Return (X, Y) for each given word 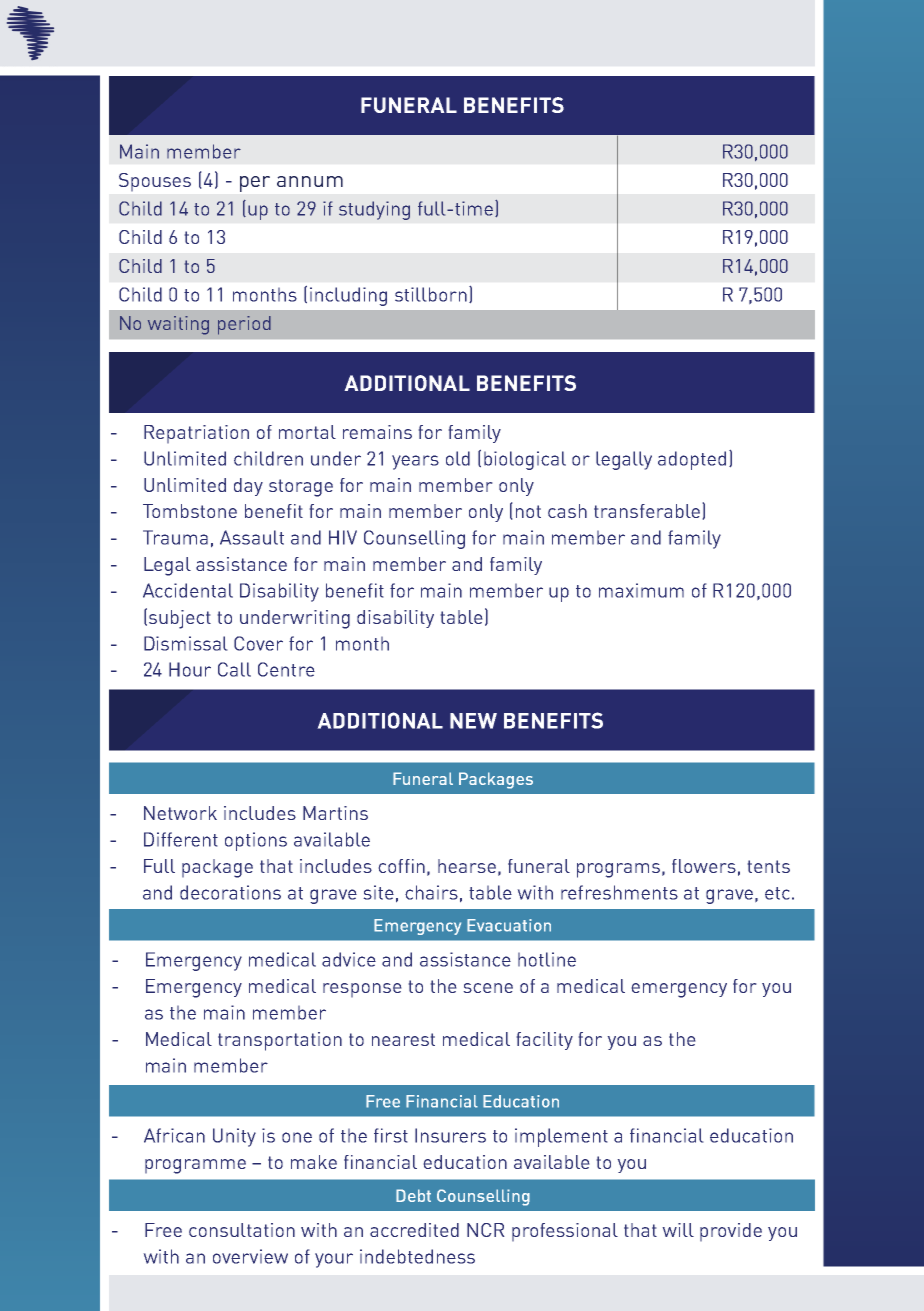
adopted (692, 460)
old (458, 458)
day (248, 487)
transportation (280, 1041)
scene (488, 988)
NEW (473, 721)
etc (777, 893)
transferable (647, 511)
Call (234, 669)
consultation (242, 1230)
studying (374, 210)
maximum (641, 590)
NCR (485, 1230)
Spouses (155, 182)
